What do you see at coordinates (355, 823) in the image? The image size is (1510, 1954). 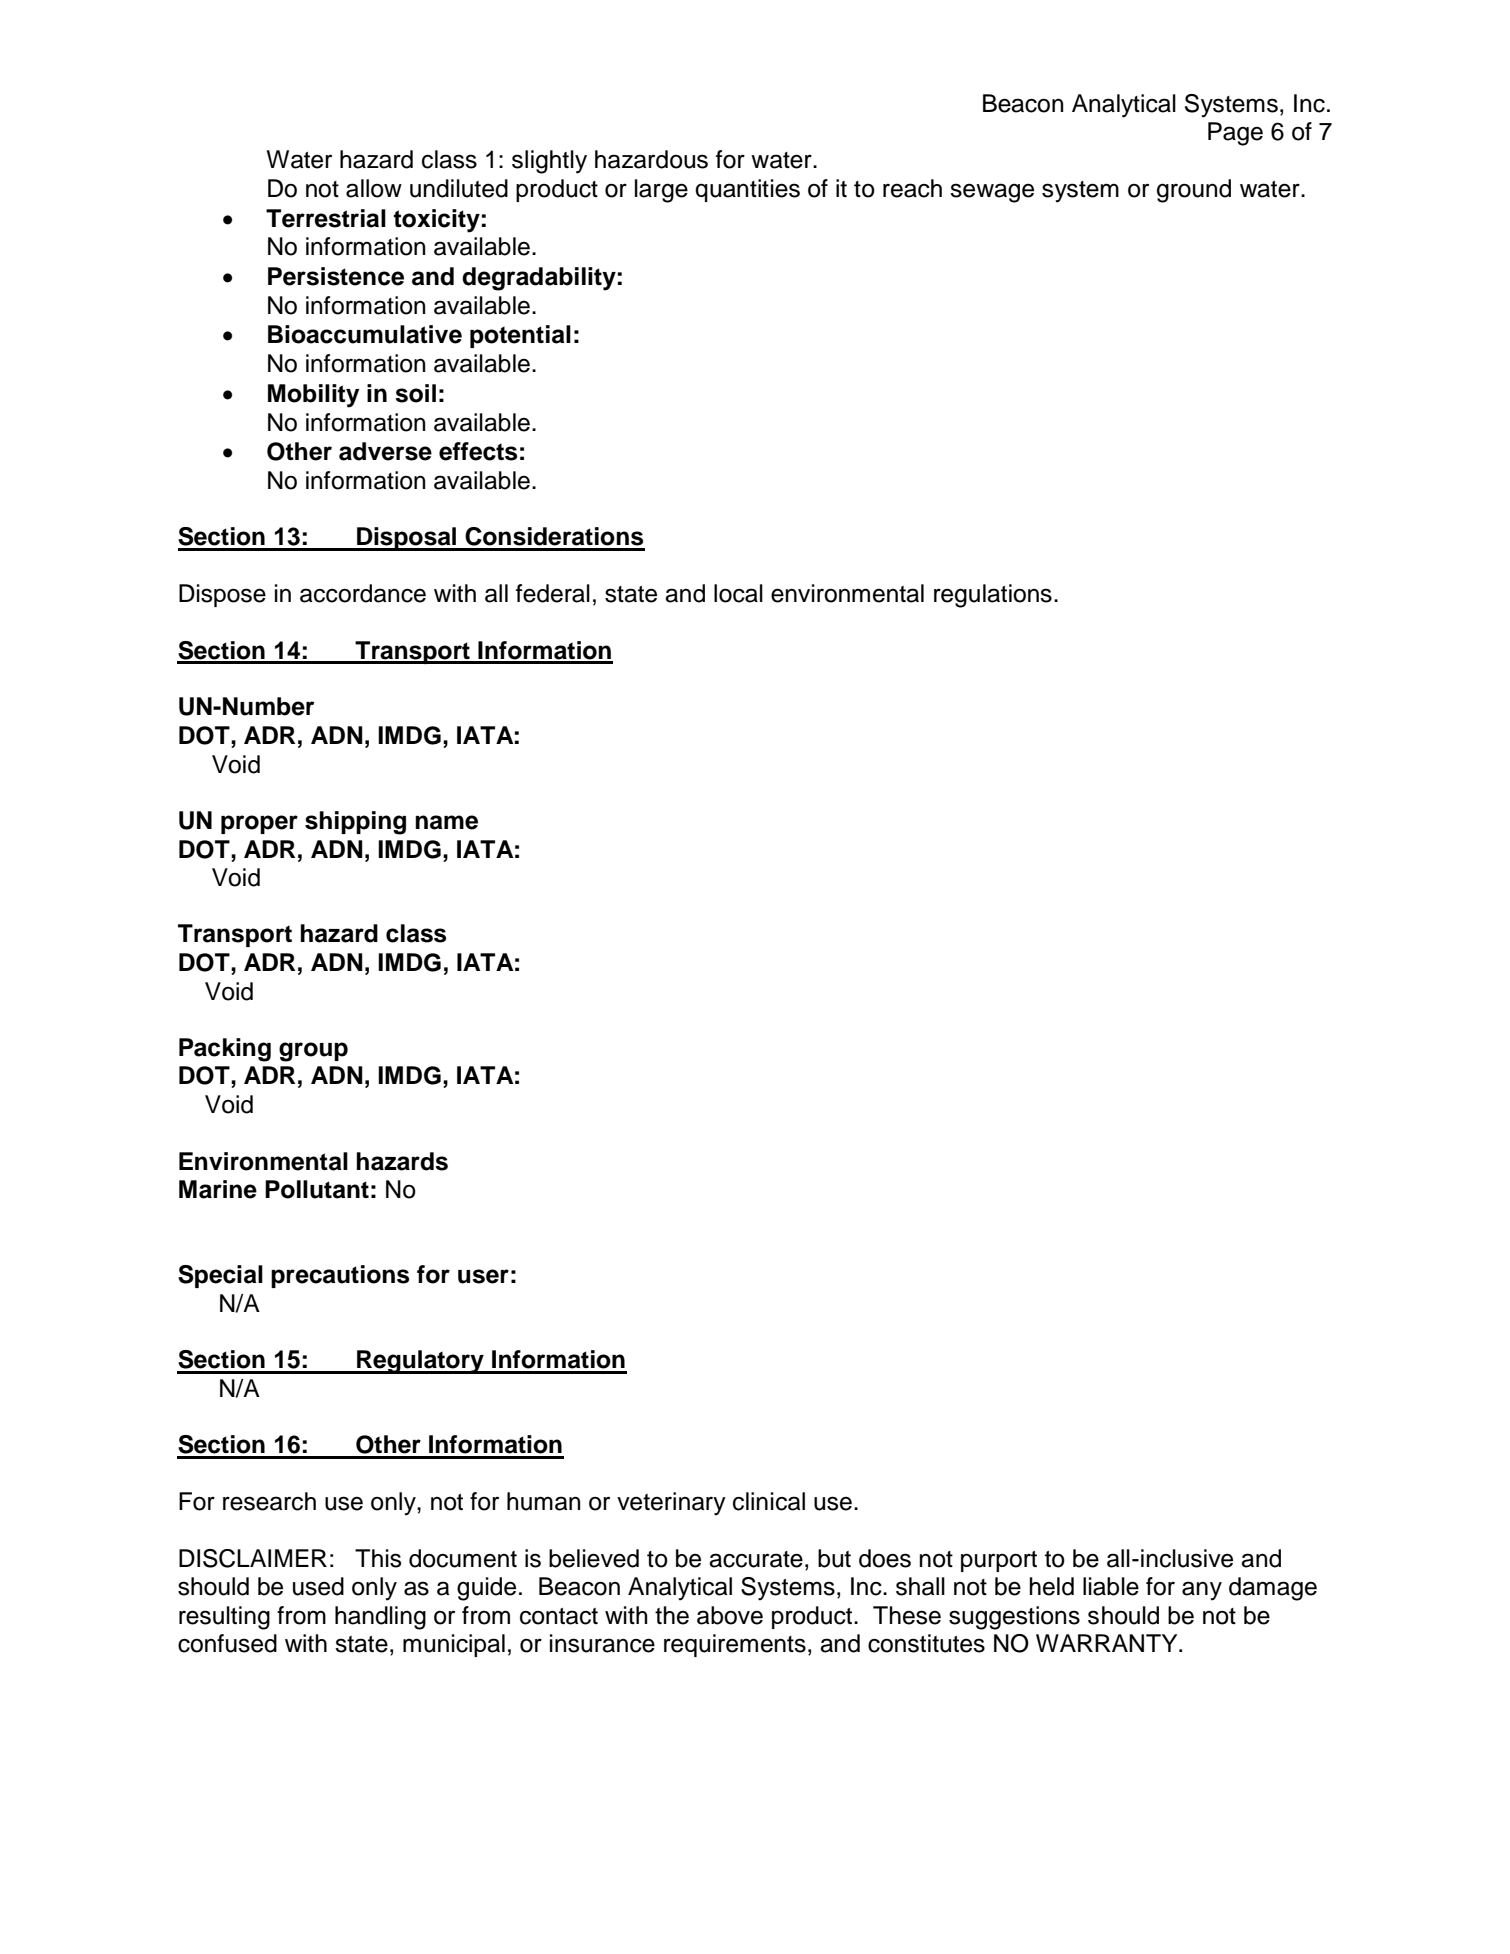 I see `shipping` at bounding box center [355, 823].
